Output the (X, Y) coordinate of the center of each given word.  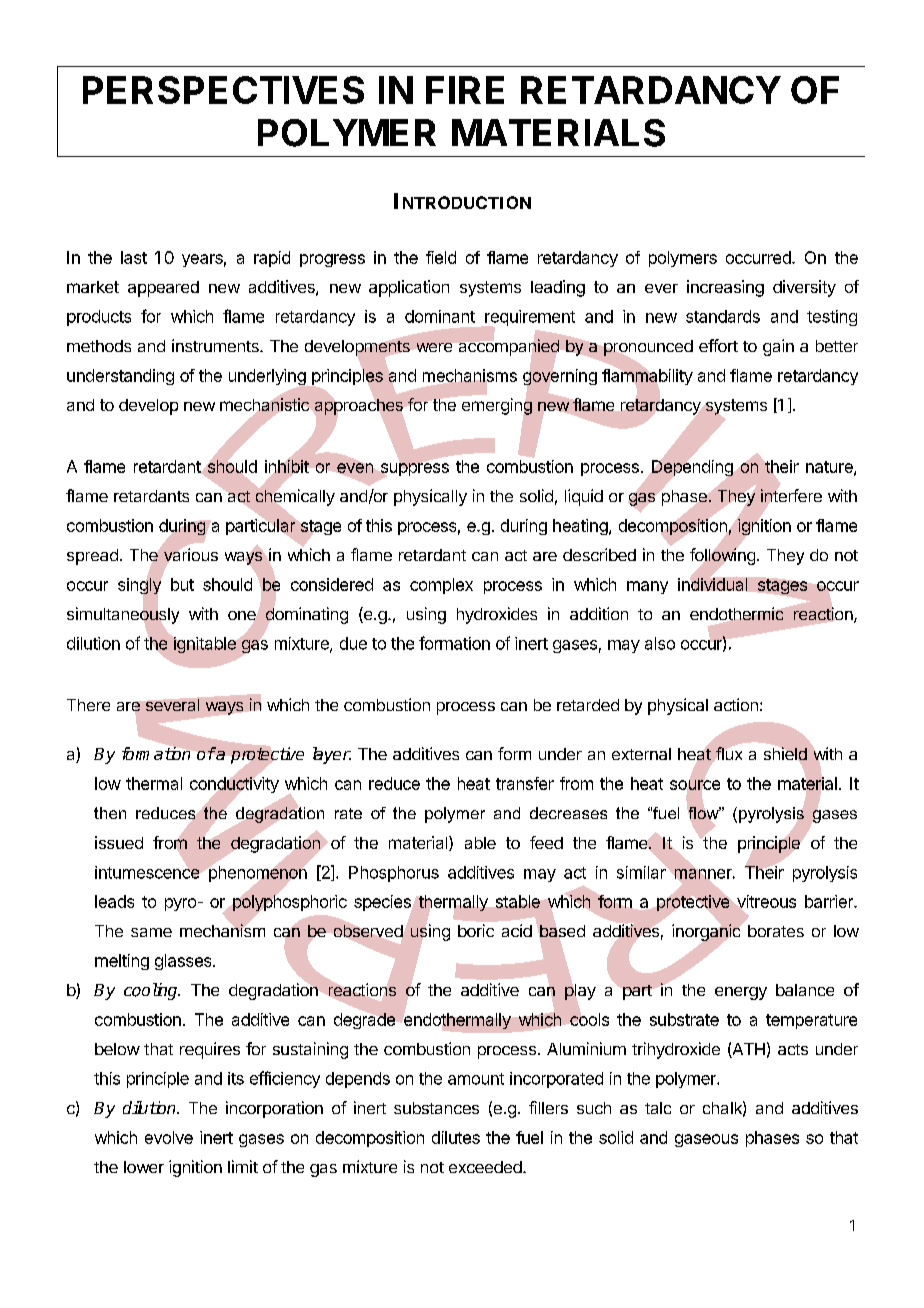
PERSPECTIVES (223, 90)
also (660, 643)
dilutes (456, 1137)
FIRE (465, 90)
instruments (216, 345)
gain (778, 347)
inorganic (707, 933)
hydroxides (497, 615)
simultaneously (123, 615)
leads (114, 901)
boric (476, 930)
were (434, 347)
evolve (169, 1137)
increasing (725, 288)
